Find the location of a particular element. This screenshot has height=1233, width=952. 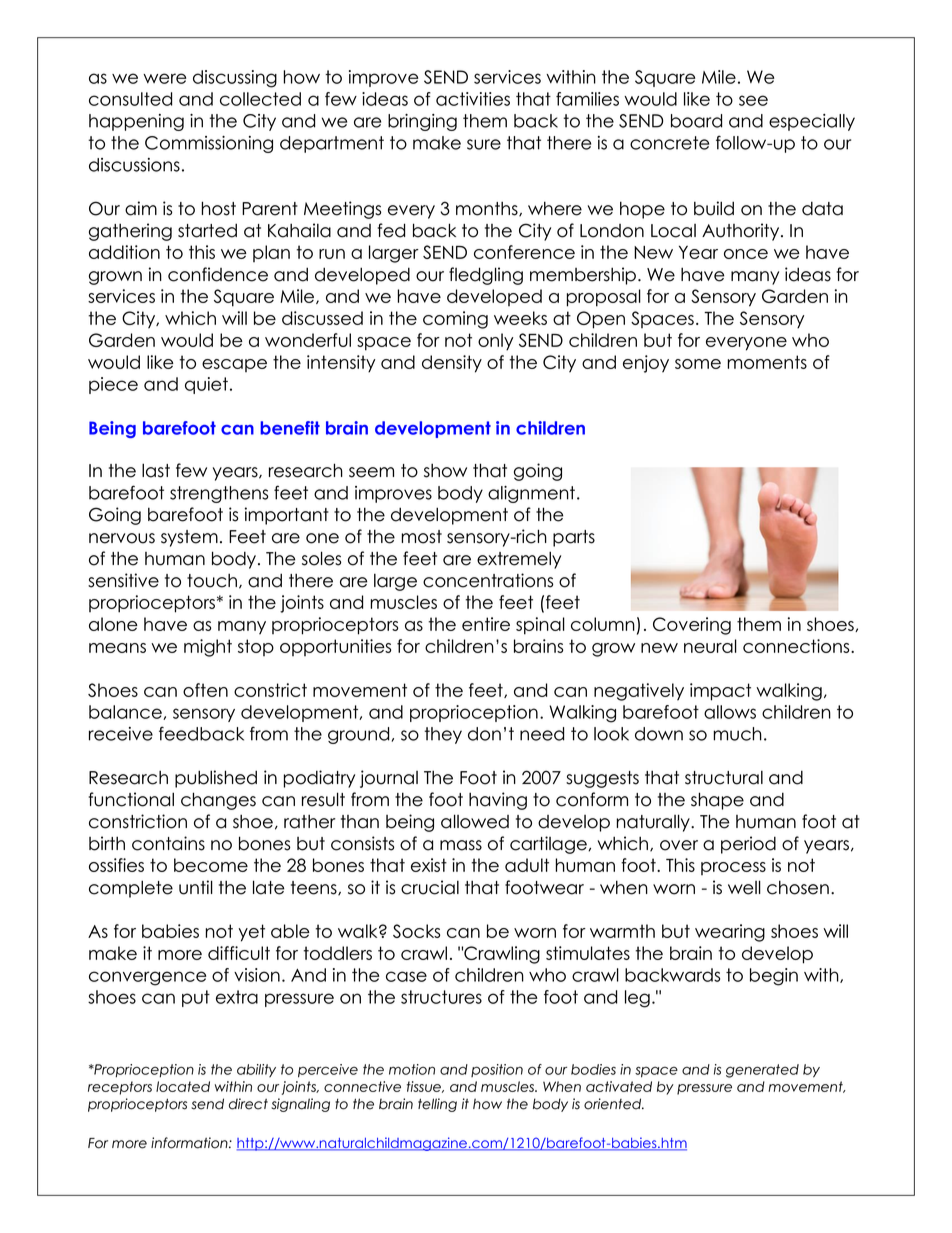

having is located at coordinates (498, 801).
